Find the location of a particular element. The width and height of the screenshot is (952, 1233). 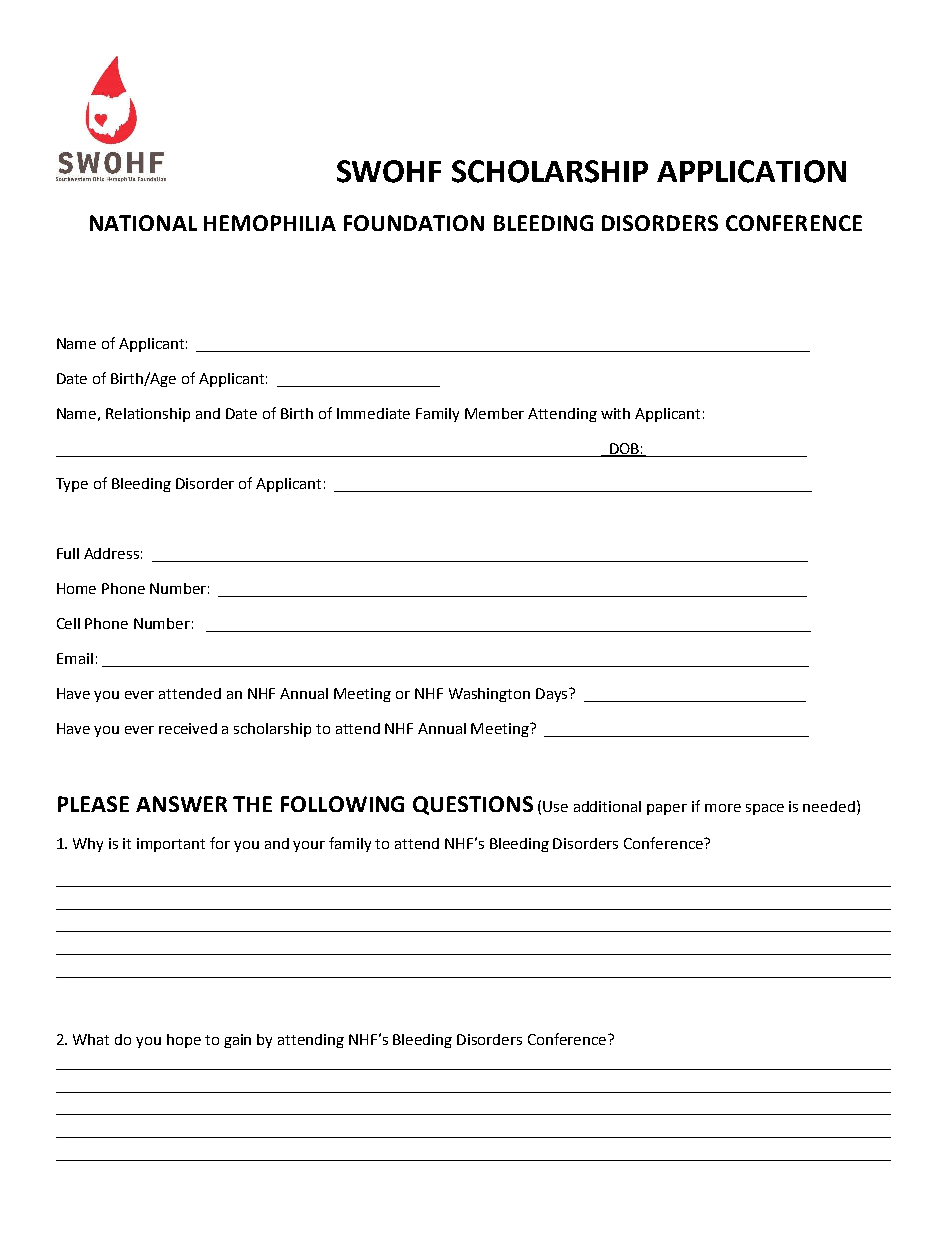

with is located at coordinates (615, 413).
